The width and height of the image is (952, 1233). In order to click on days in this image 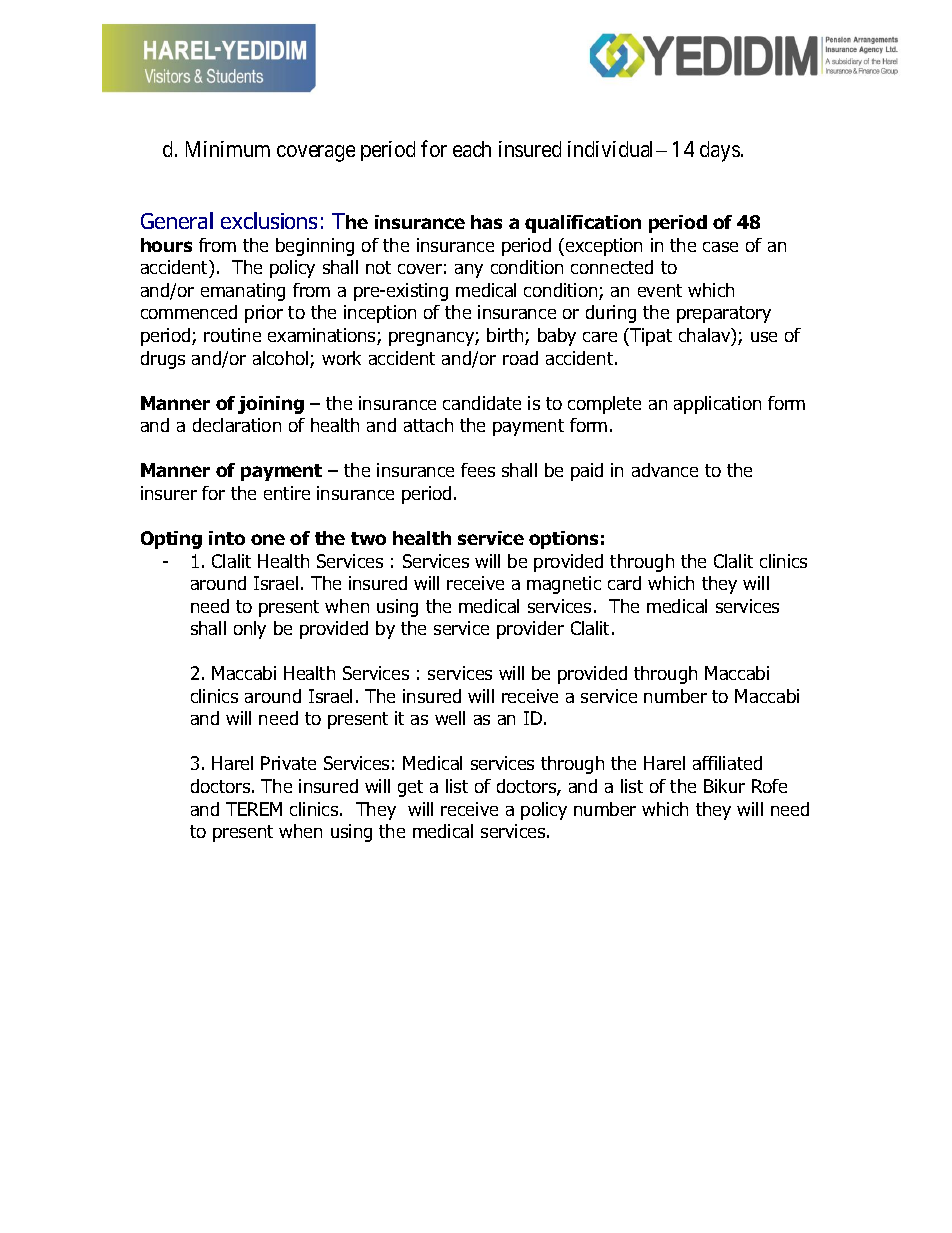, I will do `click(720, 151)`.
